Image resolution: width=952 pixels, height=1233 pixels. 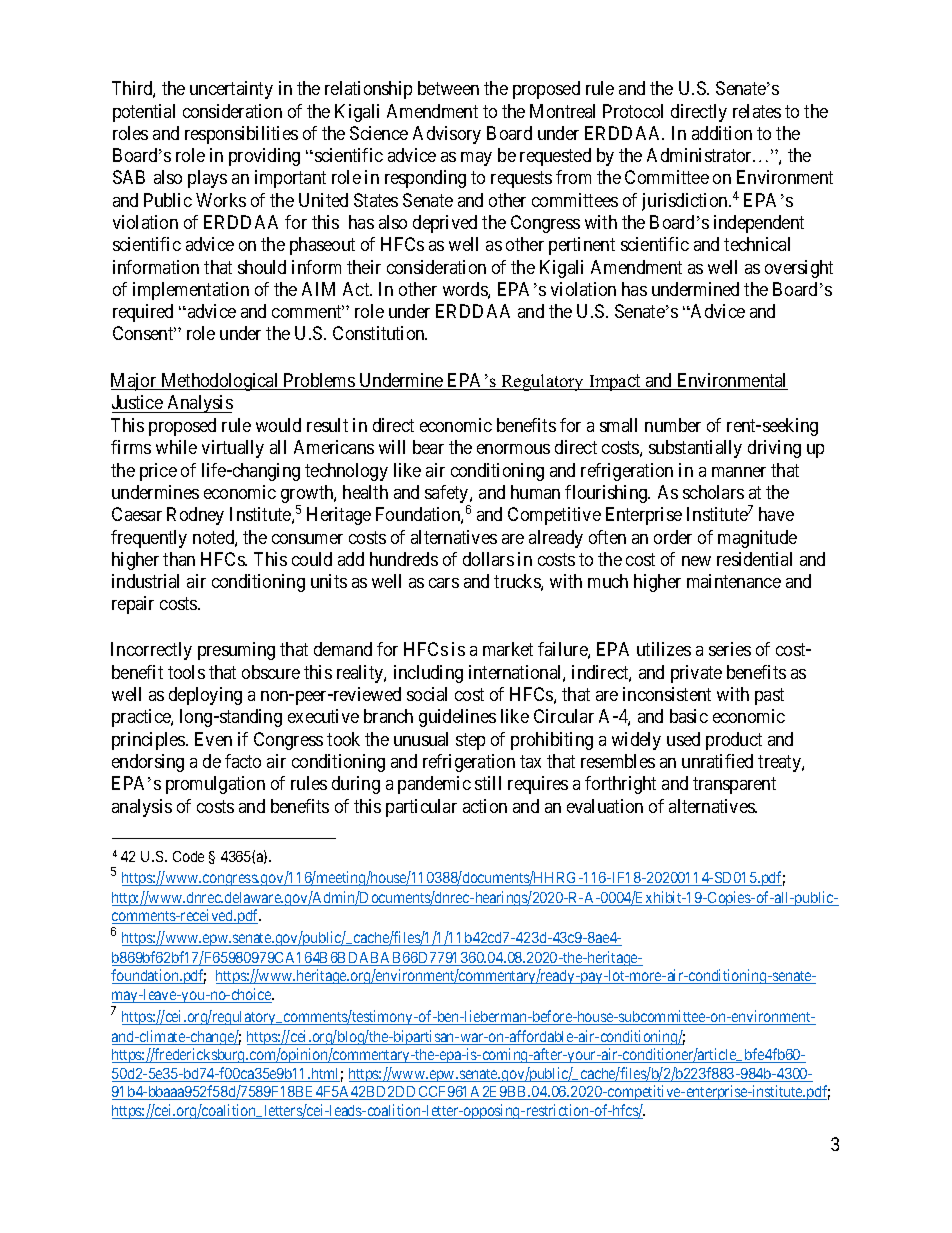 What do you see at coordinates (739, 472) in the screenshot?
I see `manner` at bounding box center [739, 472].
